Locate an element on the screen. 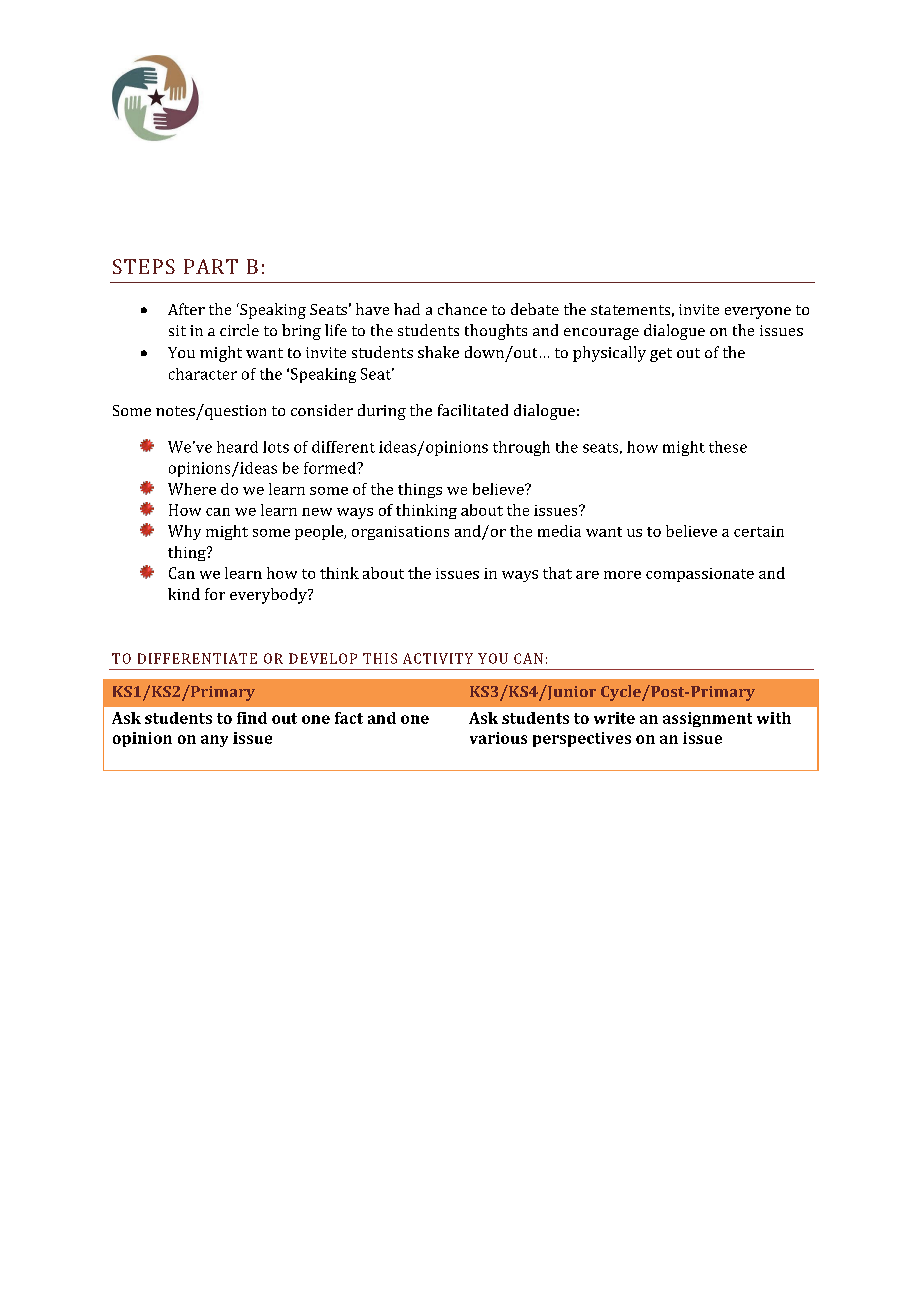 This screenshot has height=1308, width=924. organisations is located at coordinates (400, 533).
